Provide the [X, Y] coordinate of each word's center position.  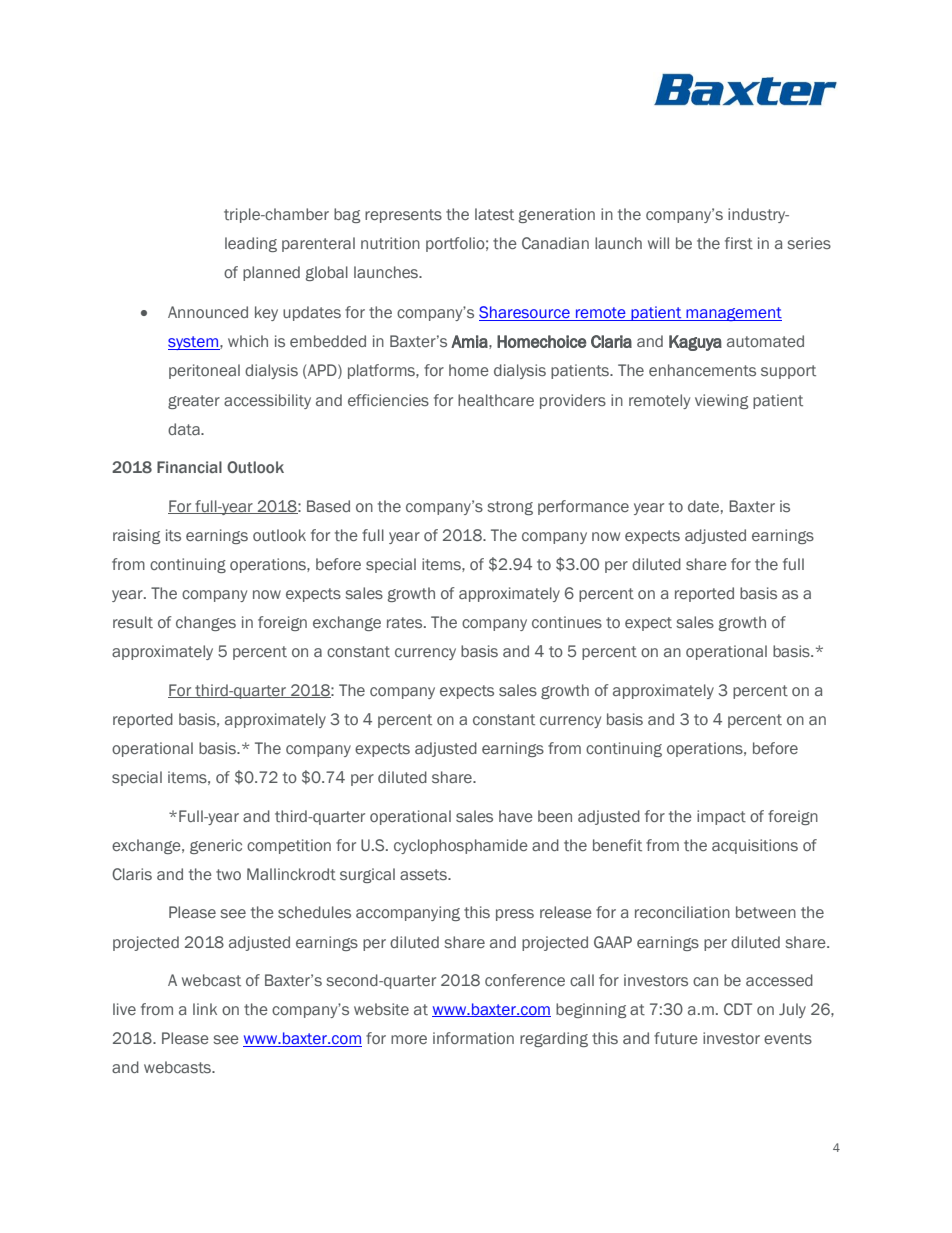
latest [494, 214]
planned [271, 273]
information [473, 1038]
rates [406, 622]
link [205, 1009]
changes [206, 623]
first [739, 243]
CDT [738, 1009]
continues [567, 622]
